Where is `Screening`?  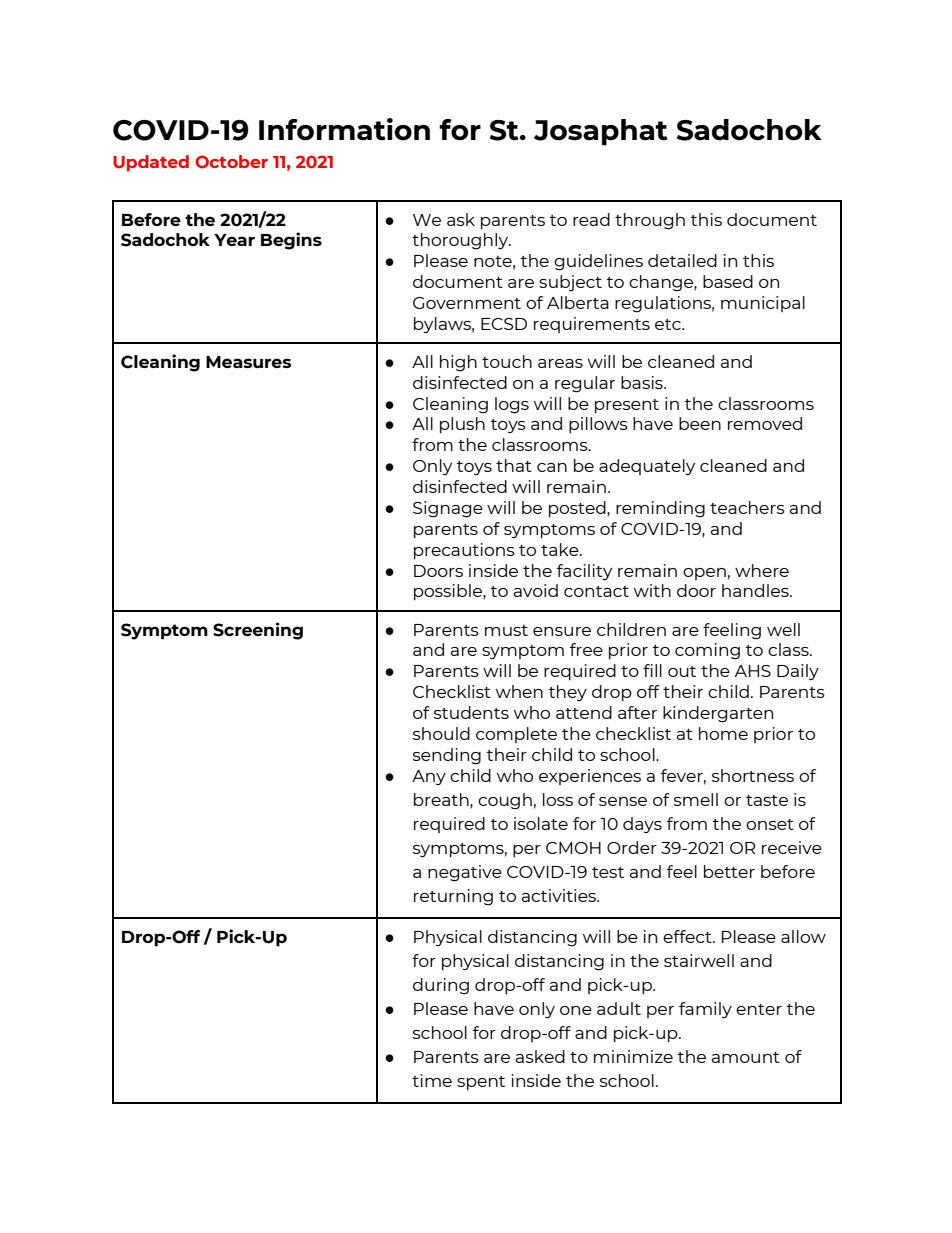
Screening is located at coordinates (258, 631).
